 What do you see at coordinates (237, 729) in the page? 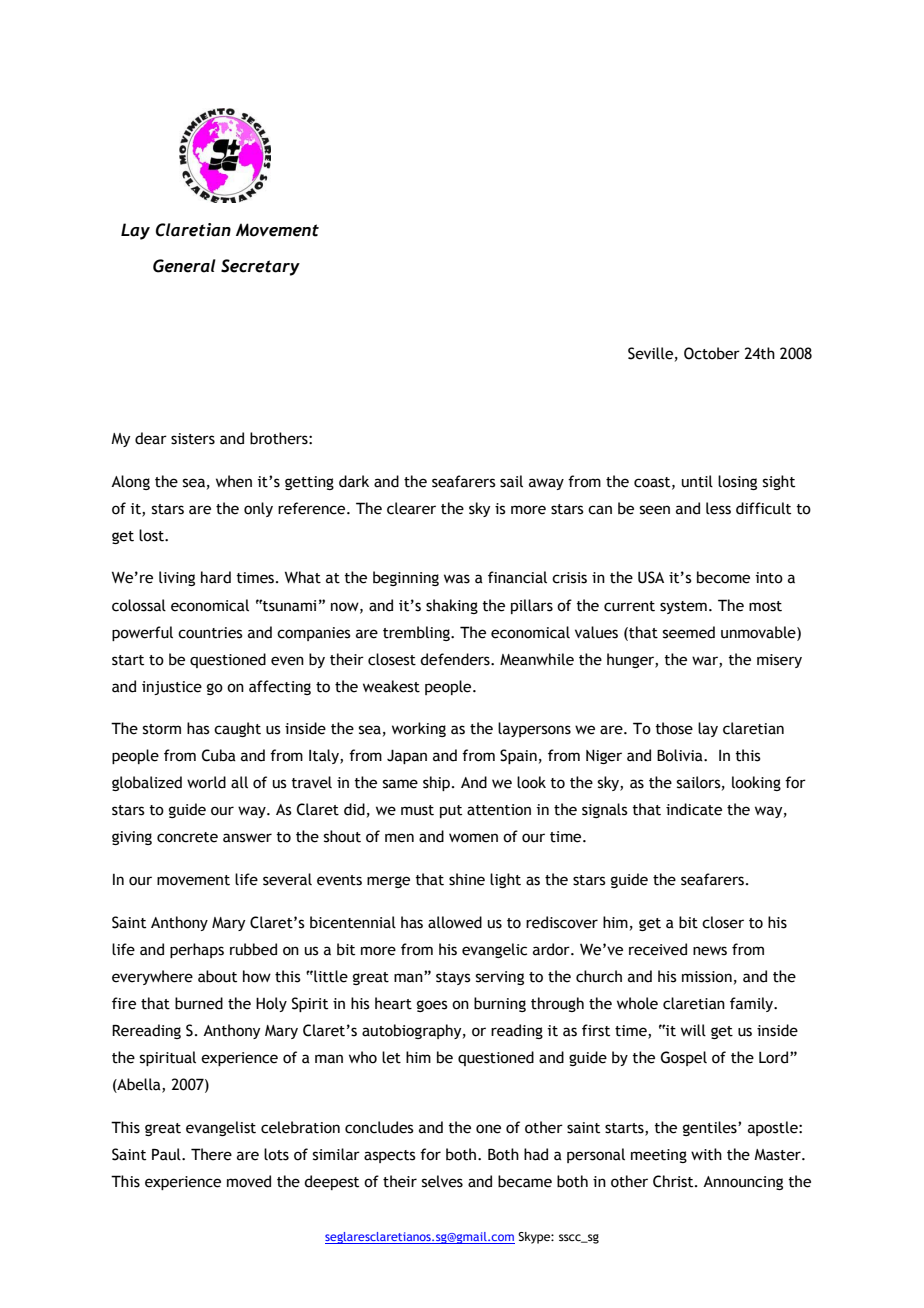
I see `caught` at bounding box center [237, 729].
